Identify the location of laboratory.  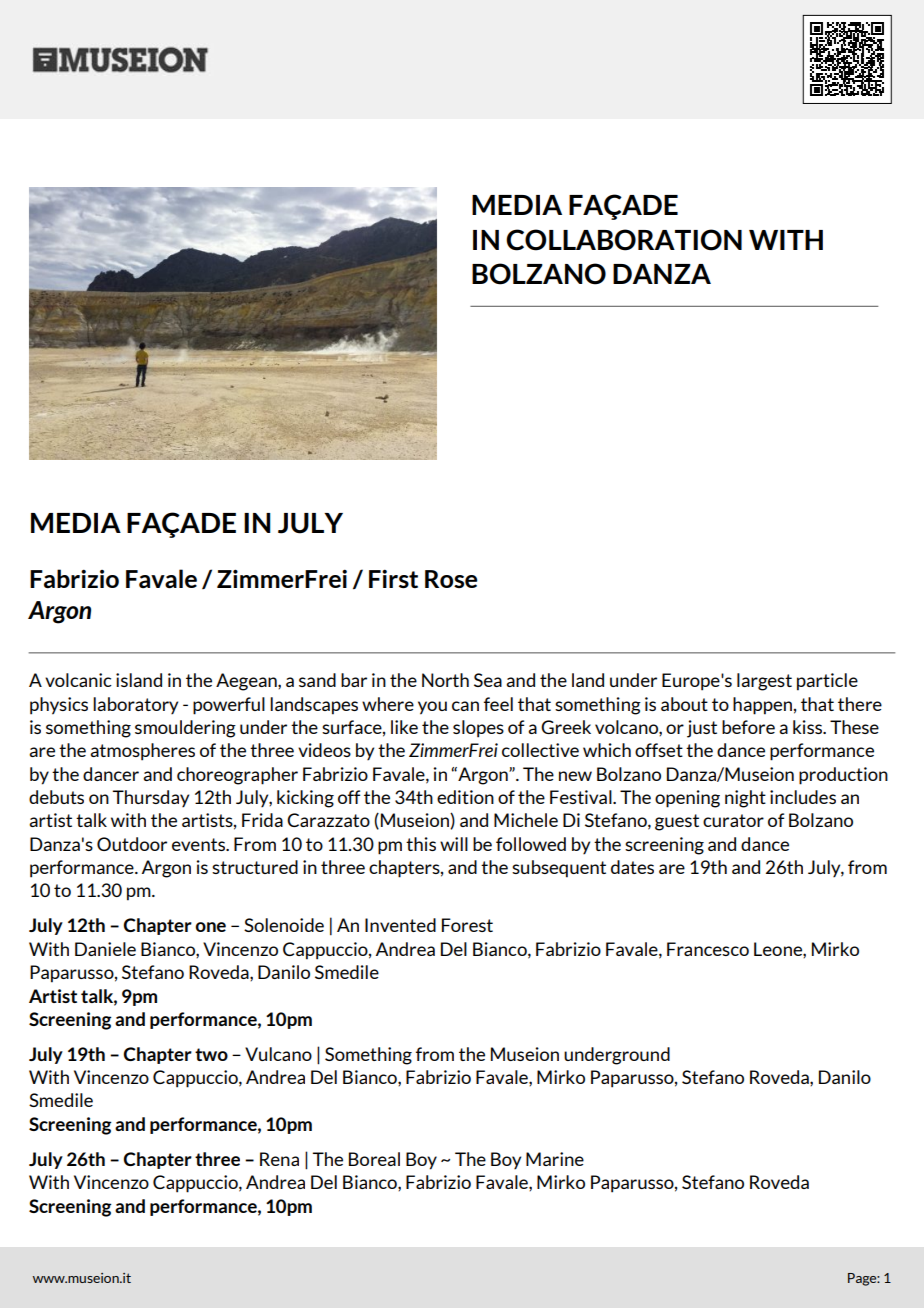
(135, 705).
